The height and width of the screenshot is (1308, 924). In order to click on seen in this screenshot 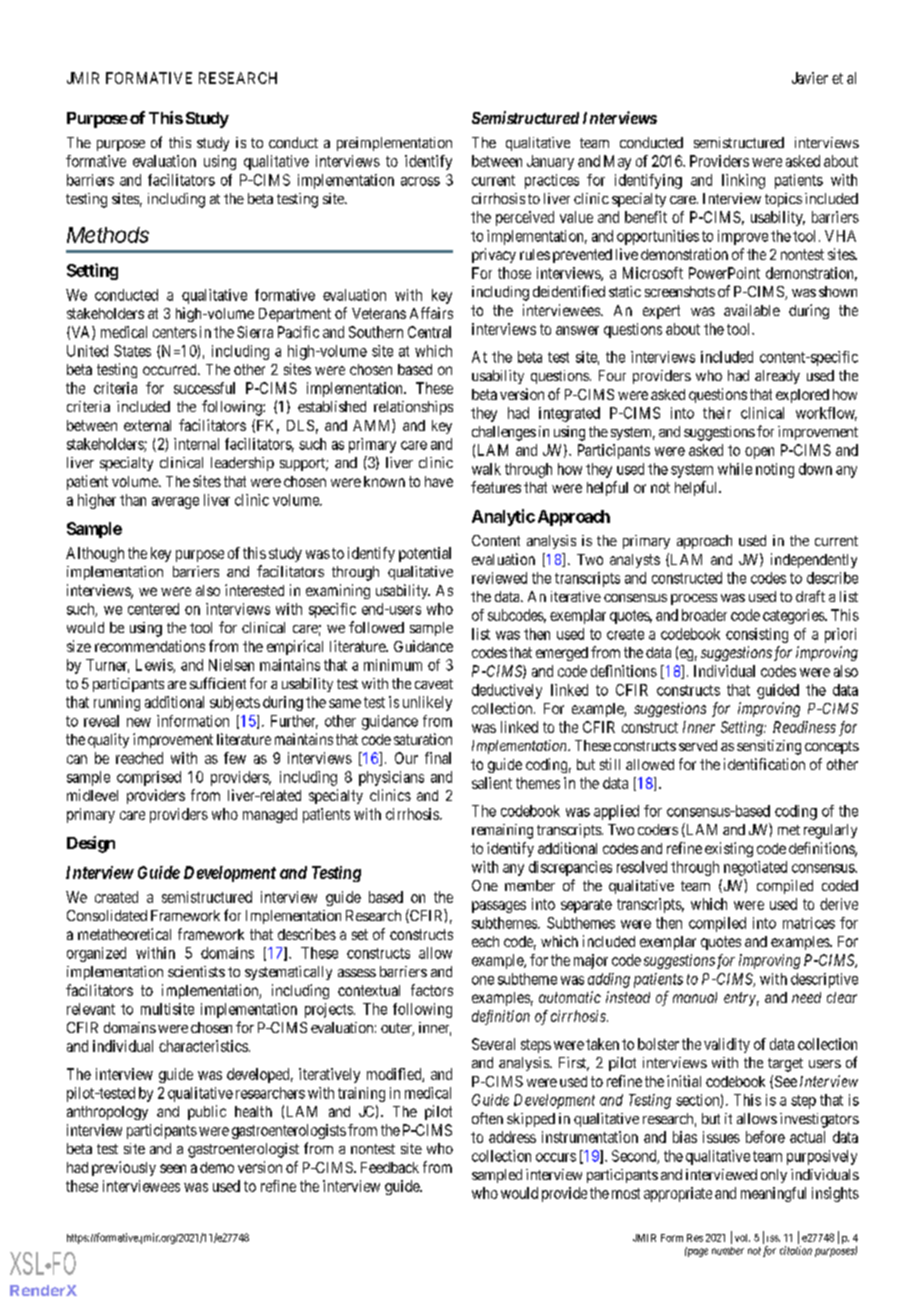, I will do `click(173, 1168)`.
